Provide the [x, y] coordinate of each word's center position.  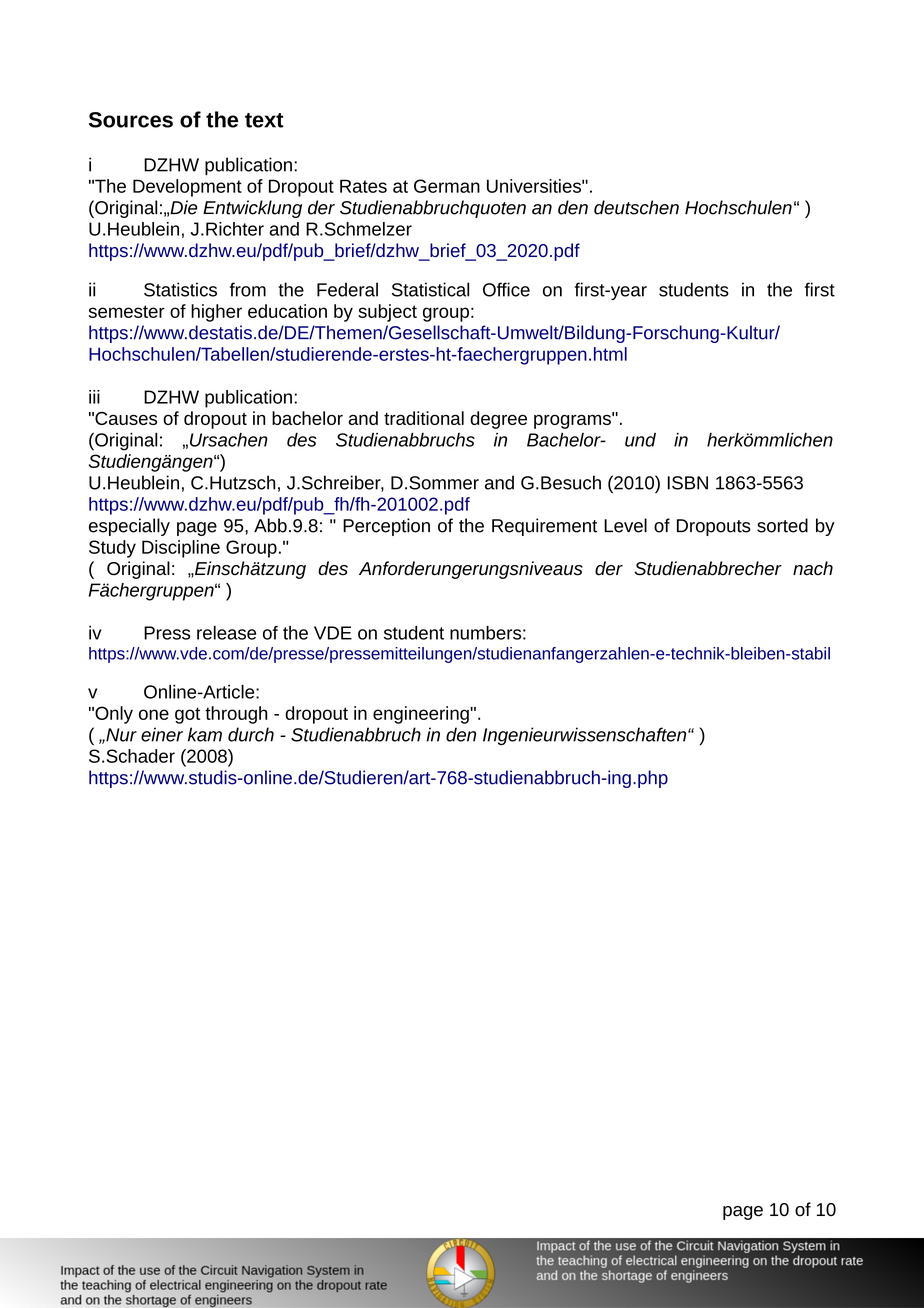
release [226, 633]
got [187, 715]
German [447, 186]
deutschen [636, 207]
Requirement [544, 527]
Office [506, 289]
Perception [386, 527]
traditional [424, 418]
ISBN [688, 483]
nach [813, 568]
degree [498, 420]
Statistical [430, 289]
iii [94, 397]
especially [129, 527]
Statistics [180, 289]
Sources [131, 120]
